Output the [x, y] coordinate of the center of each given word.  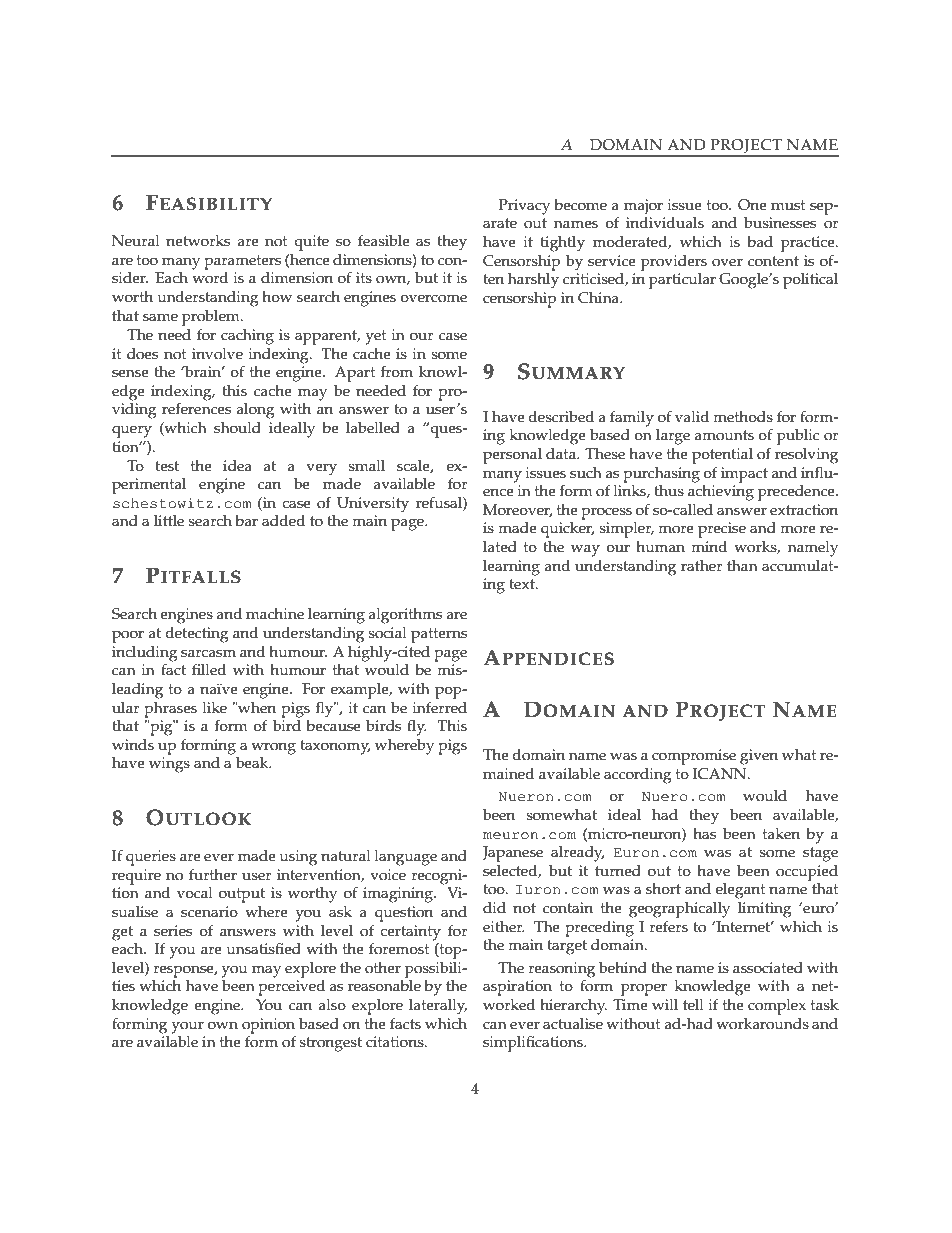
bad [760, 241]
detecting [197, 635]
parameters [242, 262]
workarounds [762, 1024]
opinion [269, 1027]
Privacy [524, 207]
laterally [438, 1007]
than [742, 565]
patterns [439, 635]
